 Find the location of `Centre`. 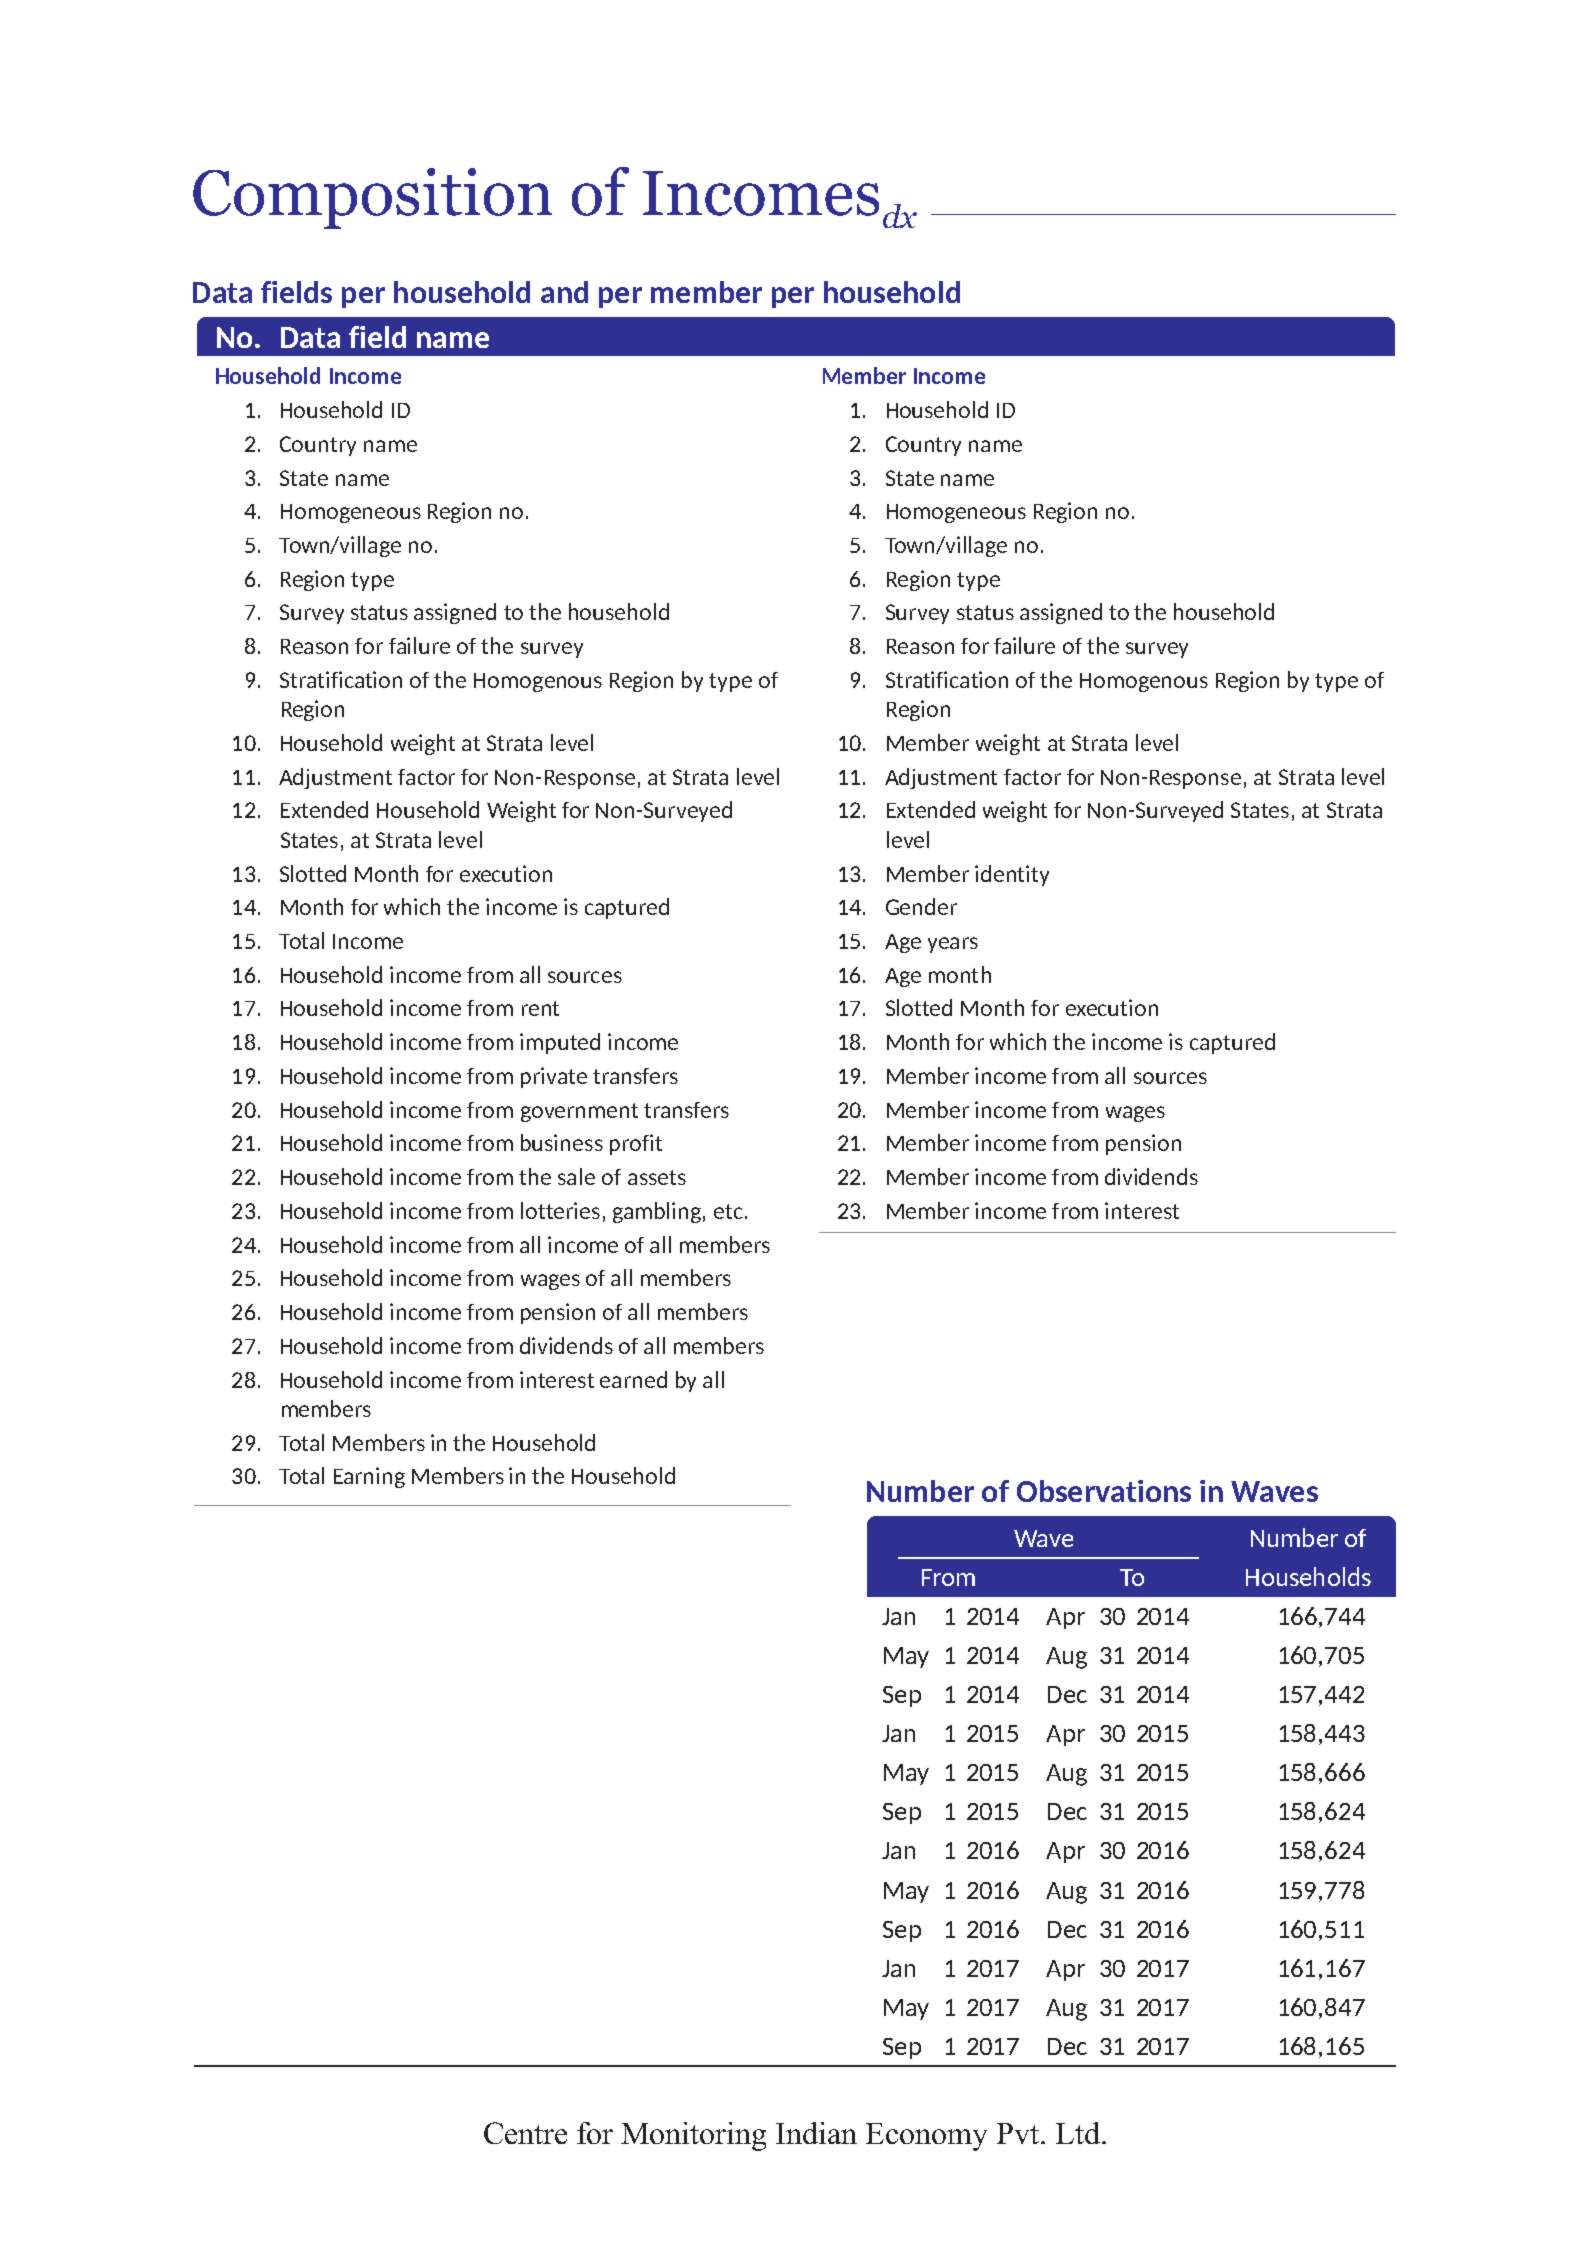

Centre is located at coordinates (525, 2133).
